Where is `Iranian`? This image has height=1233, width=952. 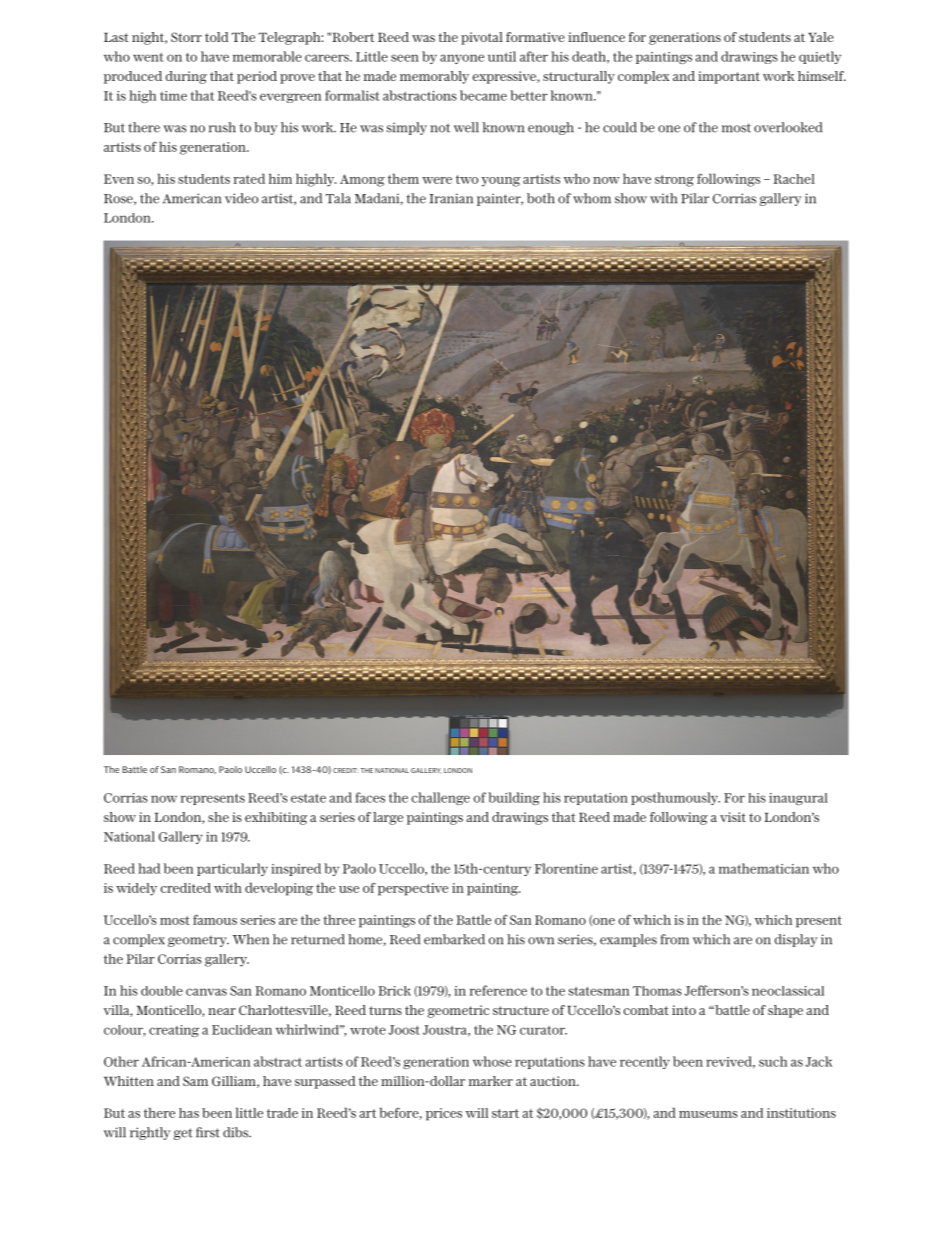 Iranian is located at coordinates (451, 198).
